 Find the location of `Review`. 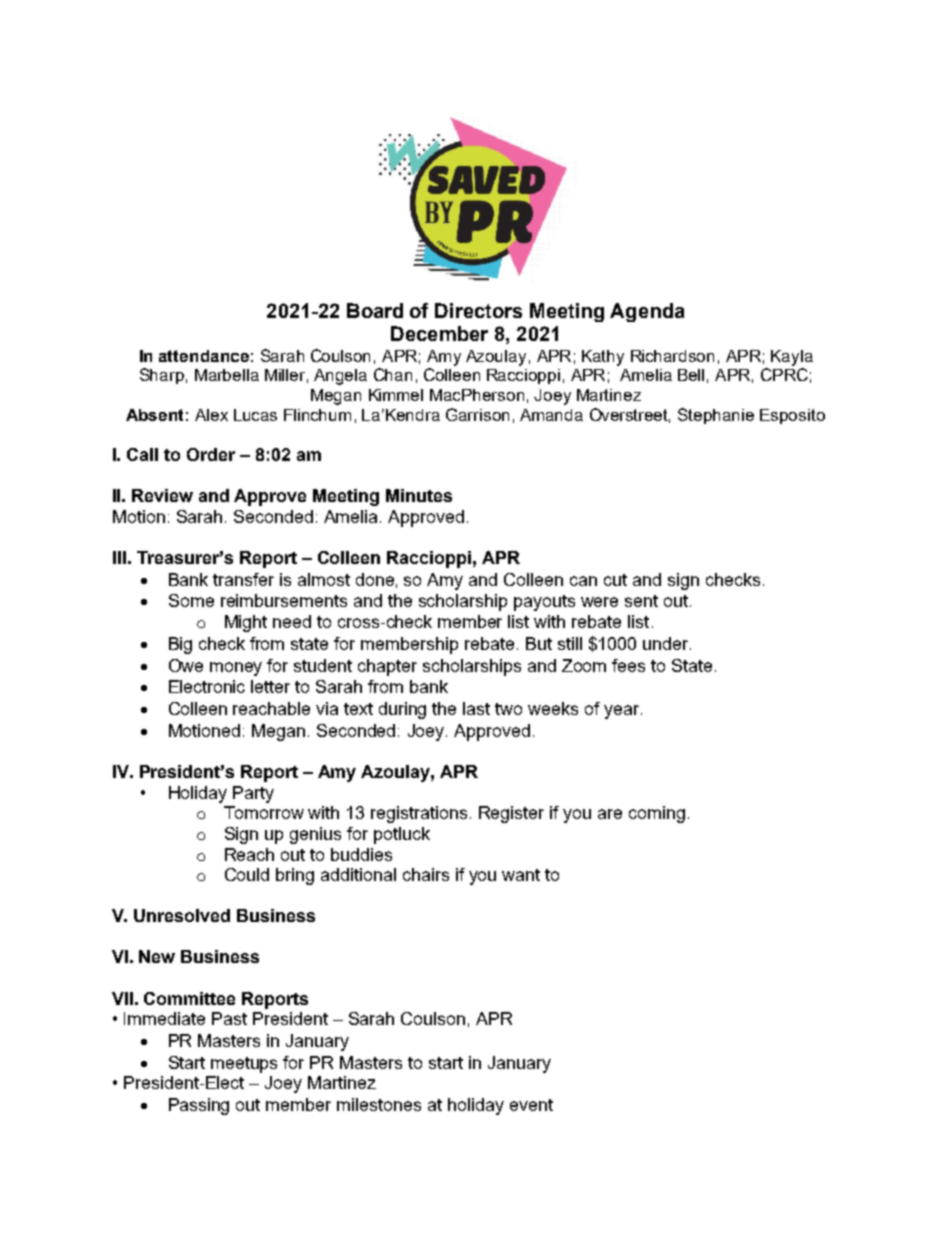

Review is located at coordinates (162, 495).
